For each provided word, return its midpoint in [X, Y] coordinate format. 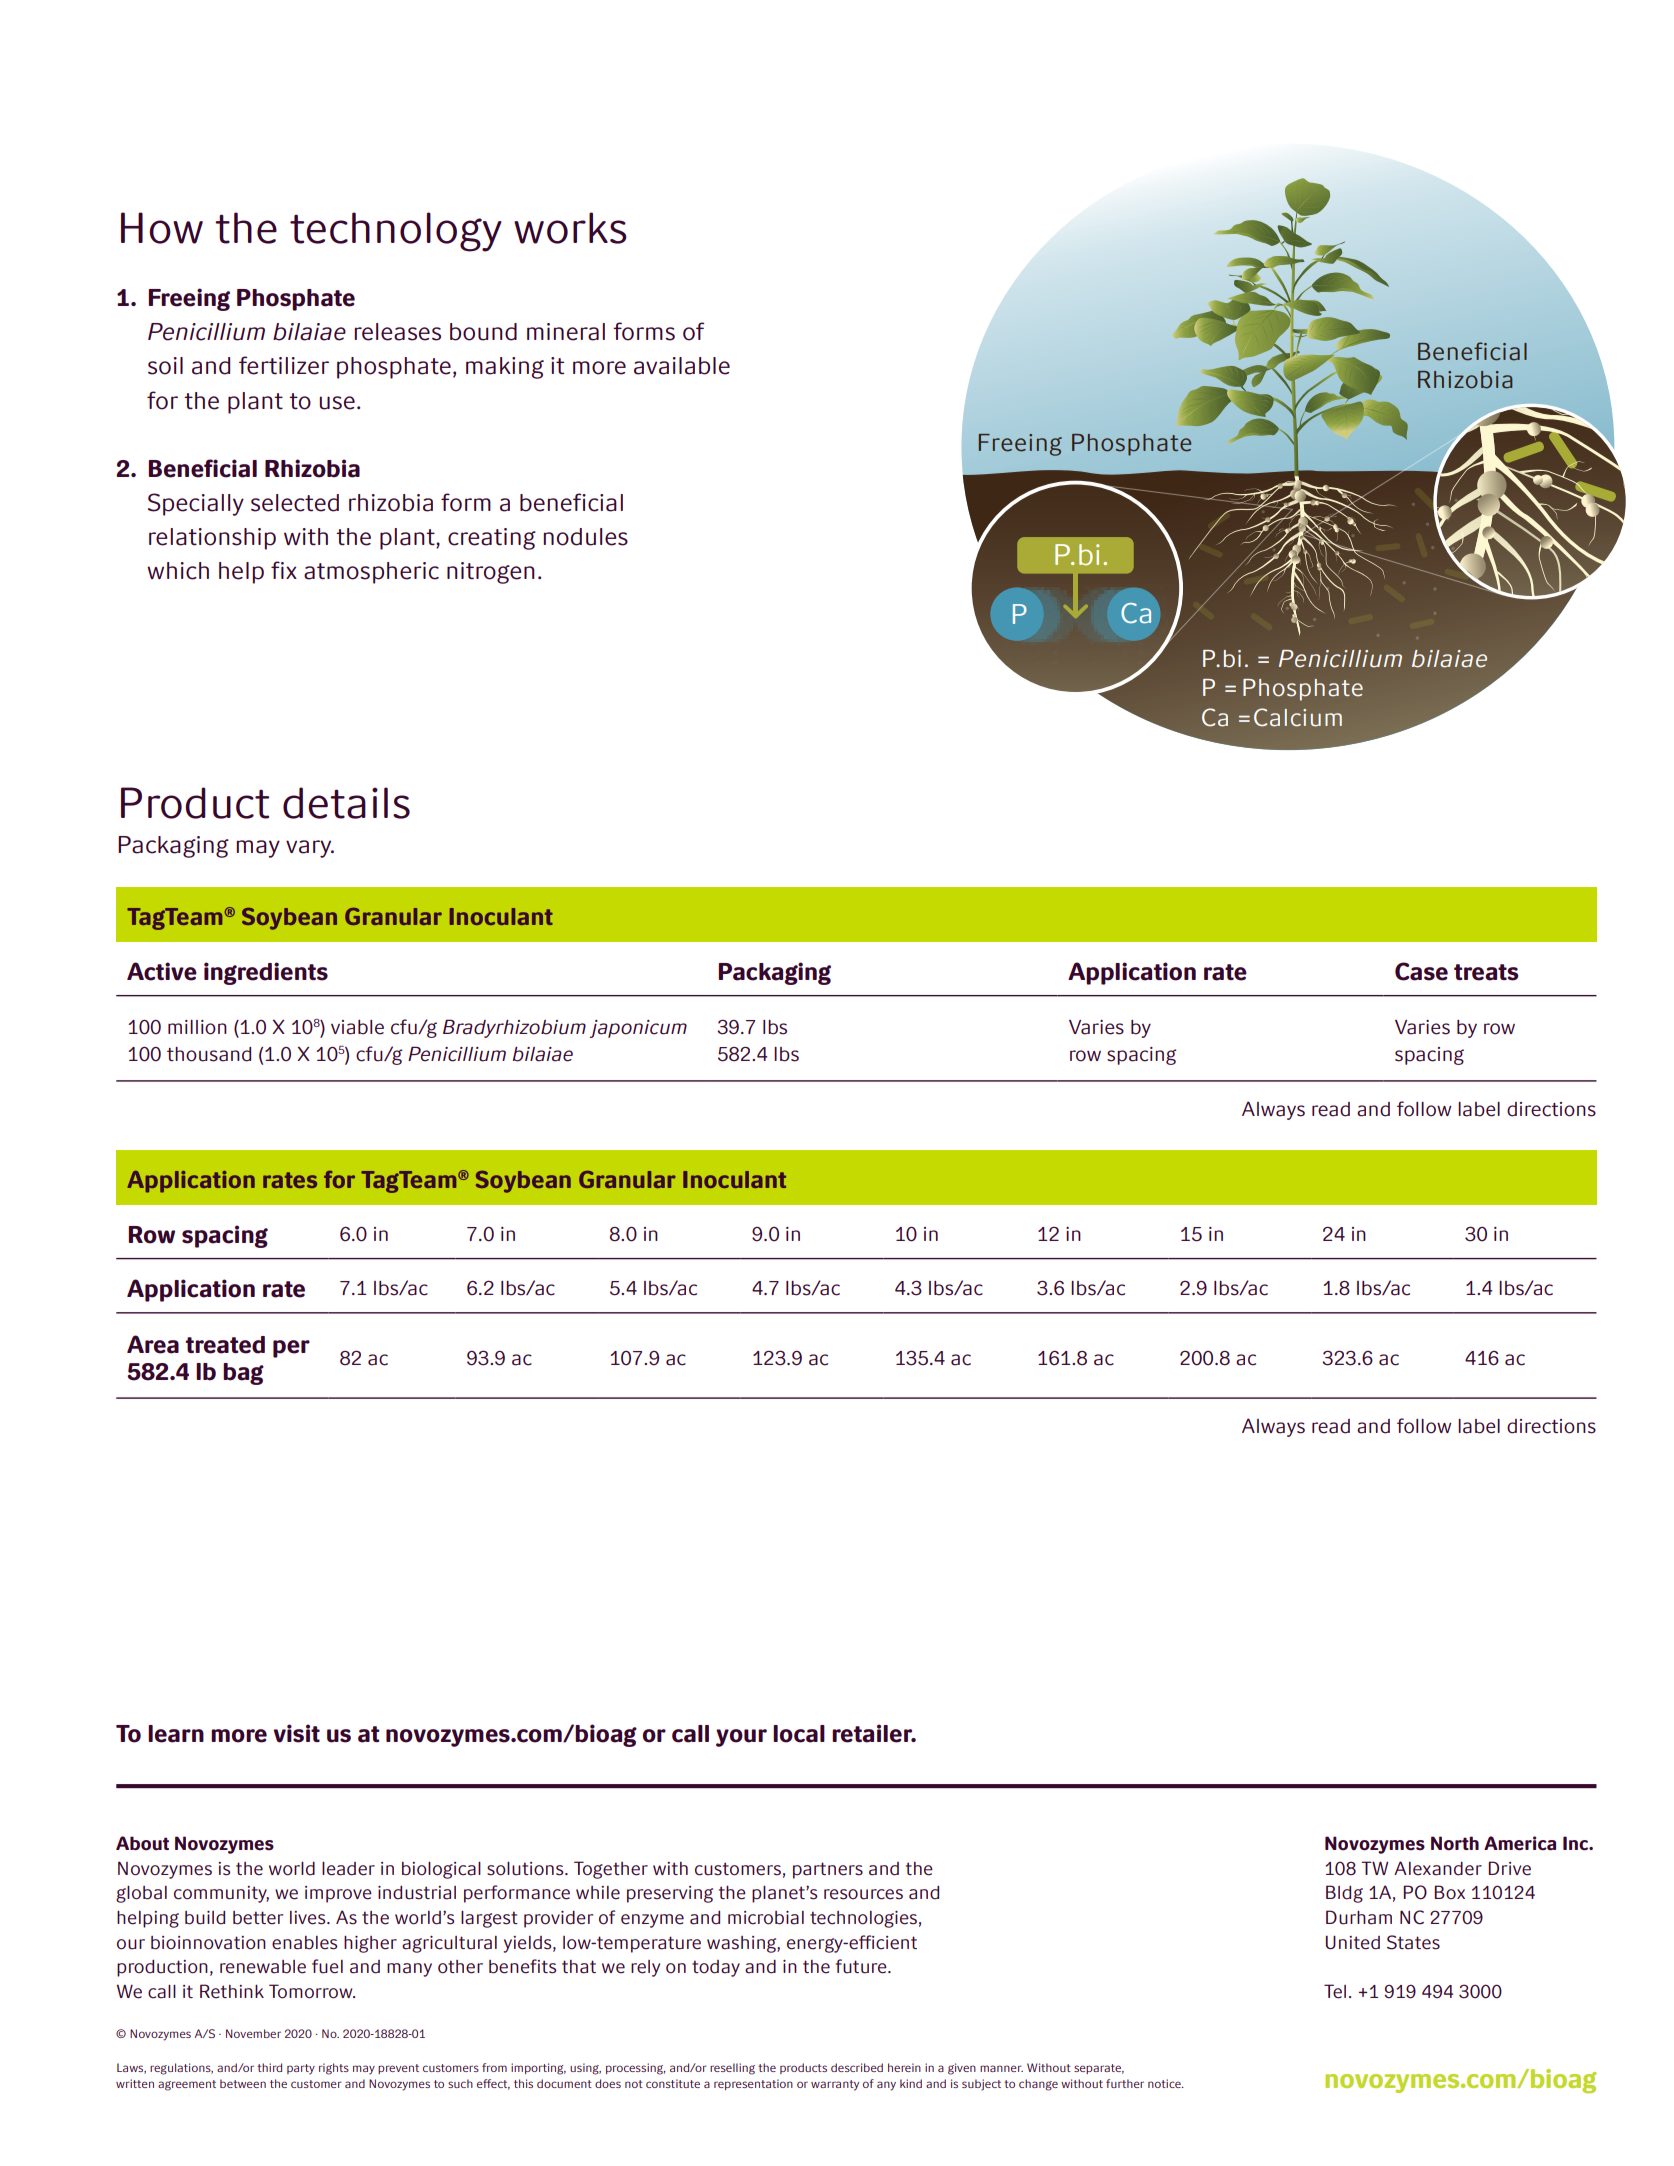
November [253, 2033]
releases [397, 332]
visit [296, 1733]
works [570, 228]
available [682, 366]
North [1455, 1843]
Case [1421, 971]
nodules [585, 537]
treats [1486, 972]
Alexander [1438, 1868]
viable [357, 1027]
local [799, 1734]
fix [284, 570]
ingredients [266, 973]
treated [225, 1345]
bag [243, 1374]
